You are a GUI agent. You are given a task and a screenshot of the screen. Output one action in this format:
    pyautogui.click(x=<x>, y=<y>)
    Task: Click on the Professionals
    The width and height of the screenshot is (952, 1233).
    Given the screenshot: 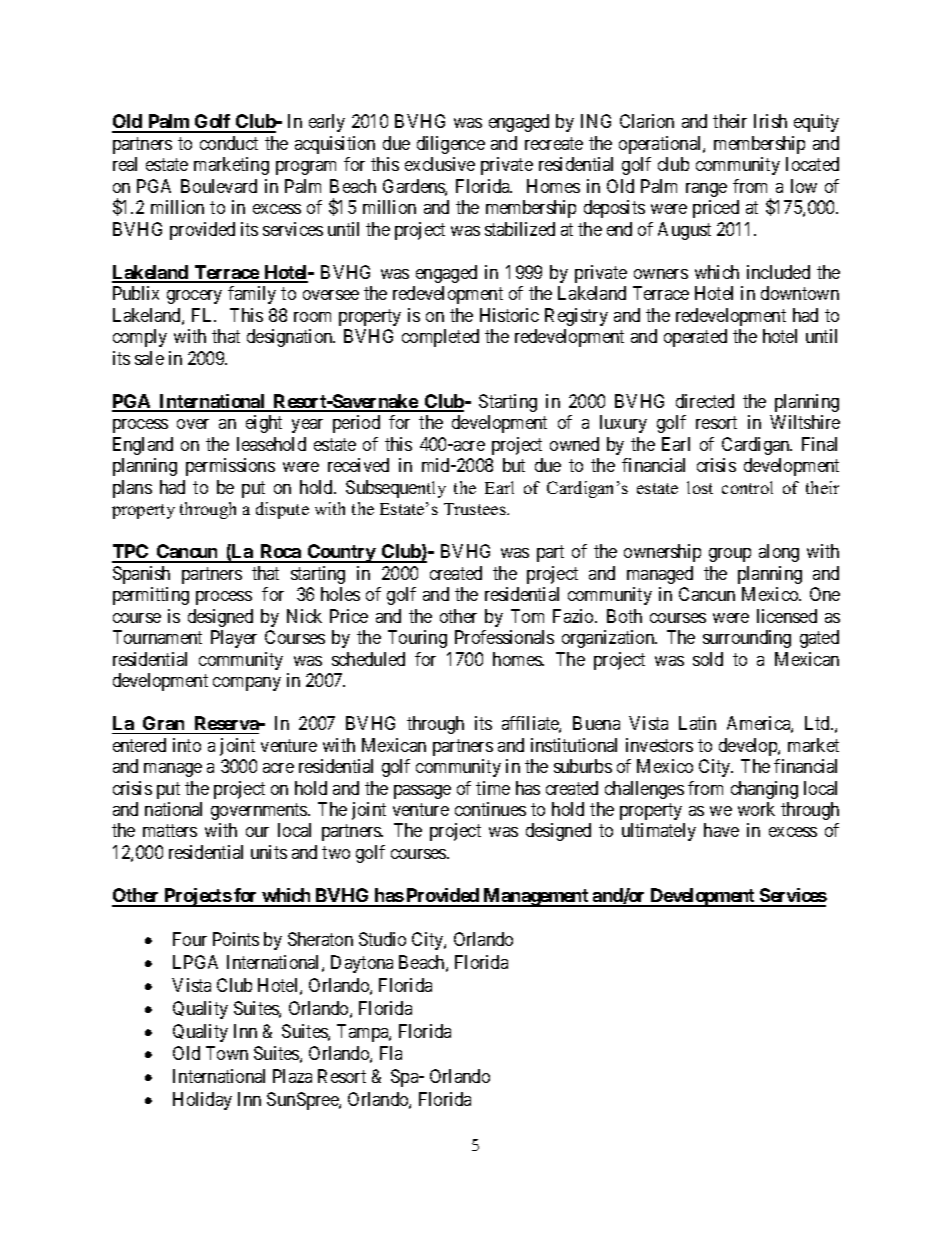 What is the action you would take?
    pyautogui.click(x=504, y=637)
